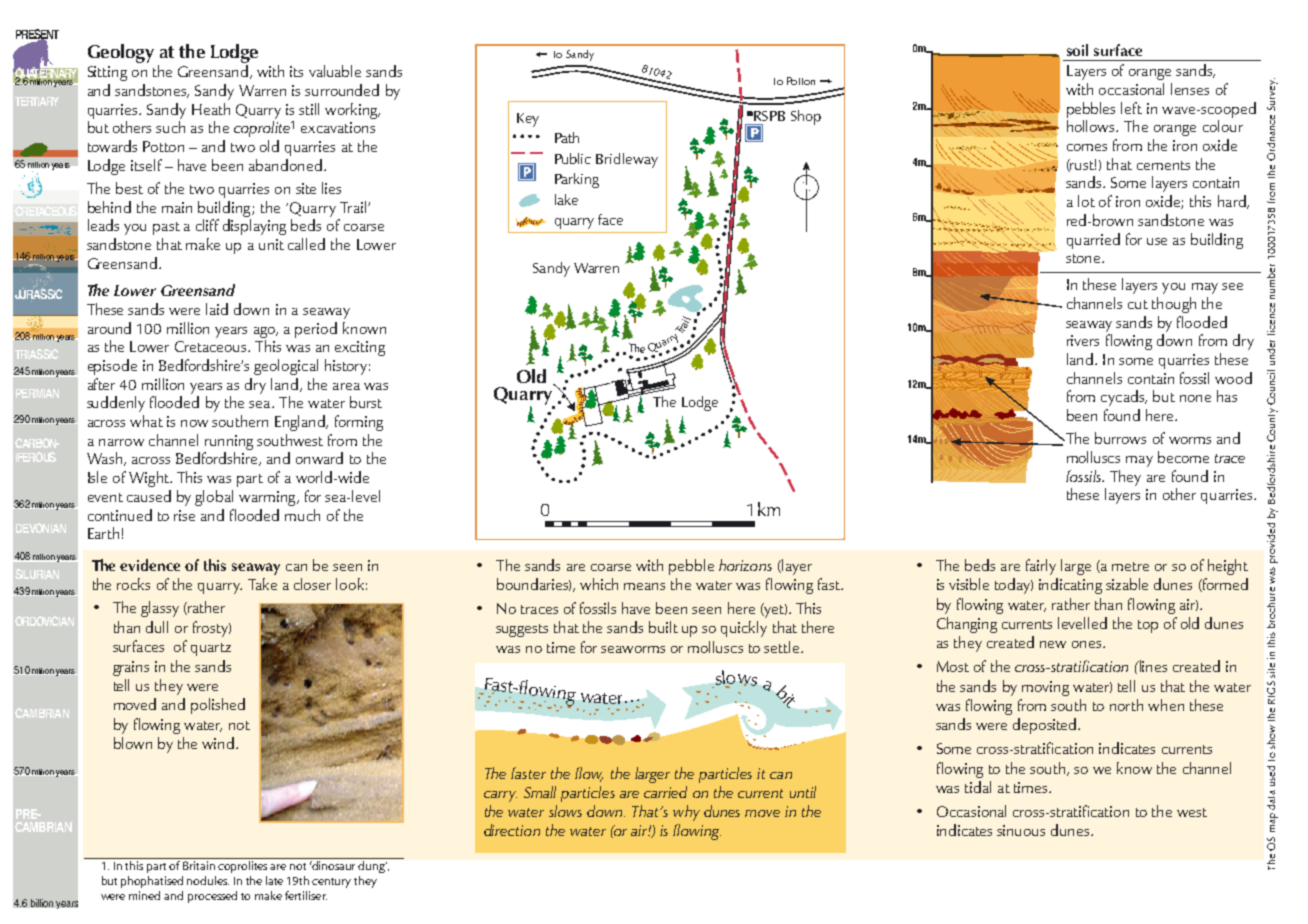  What do you see at coordinates (686, 813) in the screenshot?
I see `why` at bounding box center [686, 813].
